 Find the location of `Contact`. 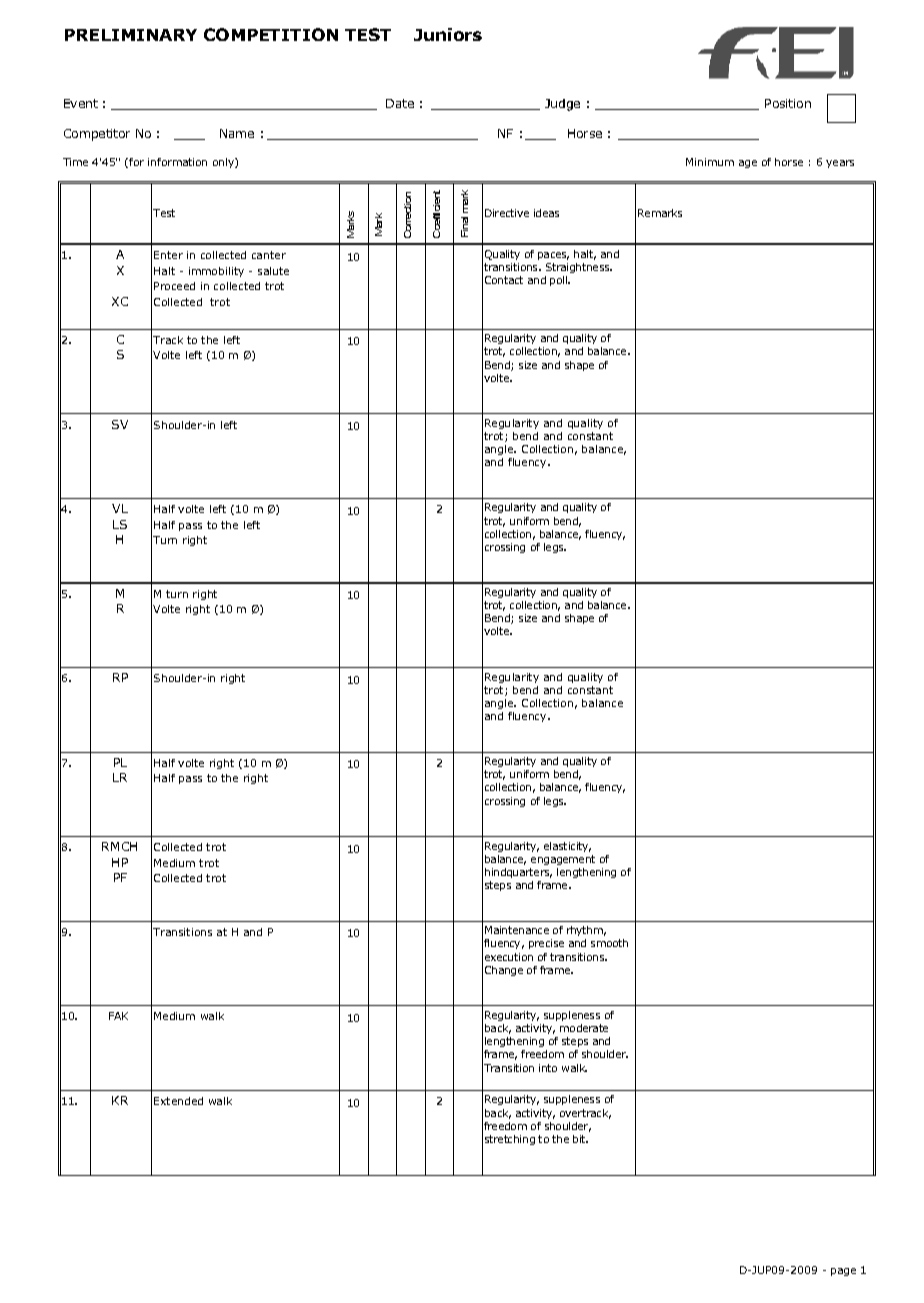

Contact is located at coordinates (504, 280).
